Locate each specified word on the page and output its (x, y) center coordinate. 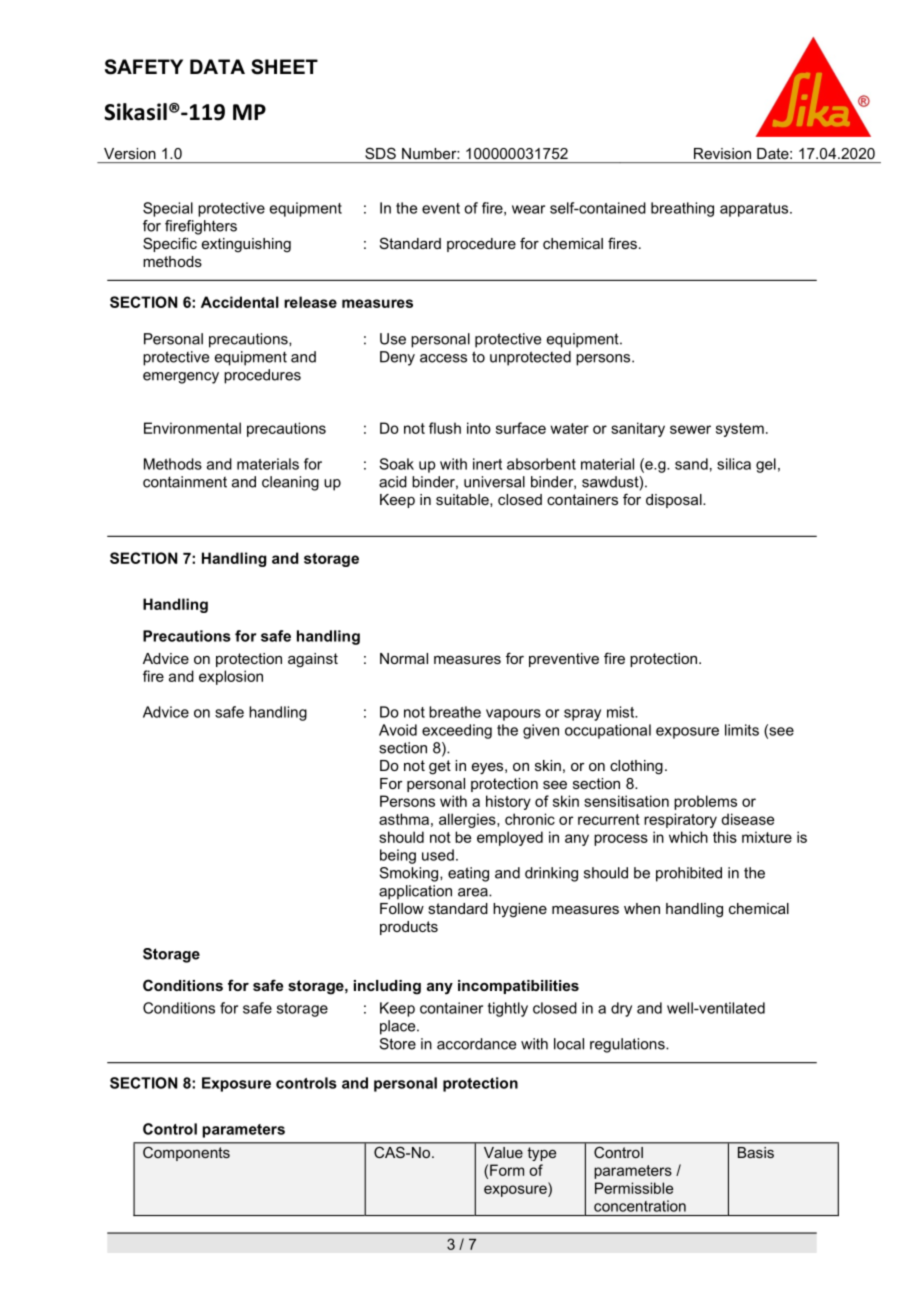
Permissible (634, 1188)
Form (507, 1170)
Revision (722, 153)
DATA (217, 66)
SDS (380, 153)
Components (186, 1154)
